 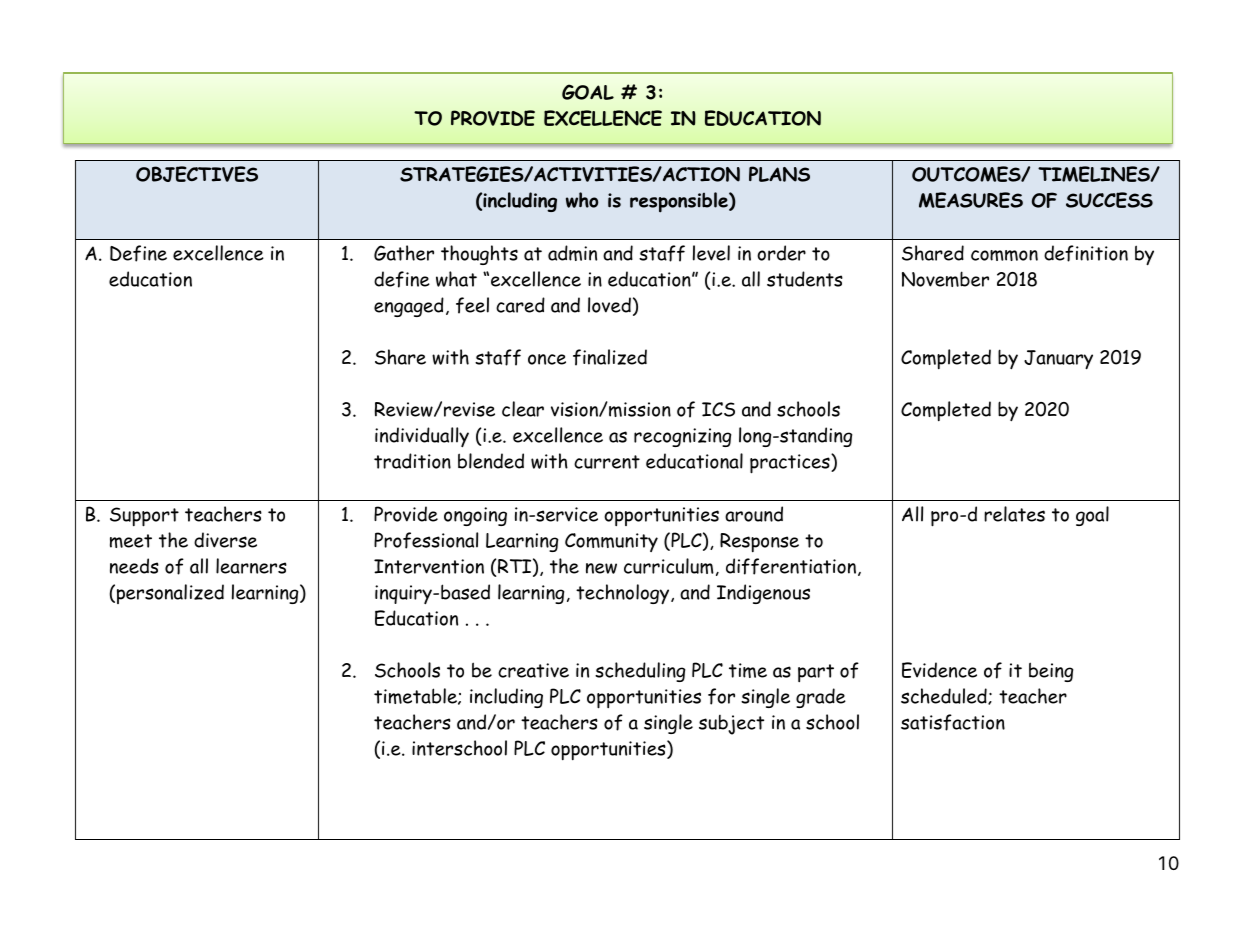 I want to click on who, so click(x=582, y=200).
